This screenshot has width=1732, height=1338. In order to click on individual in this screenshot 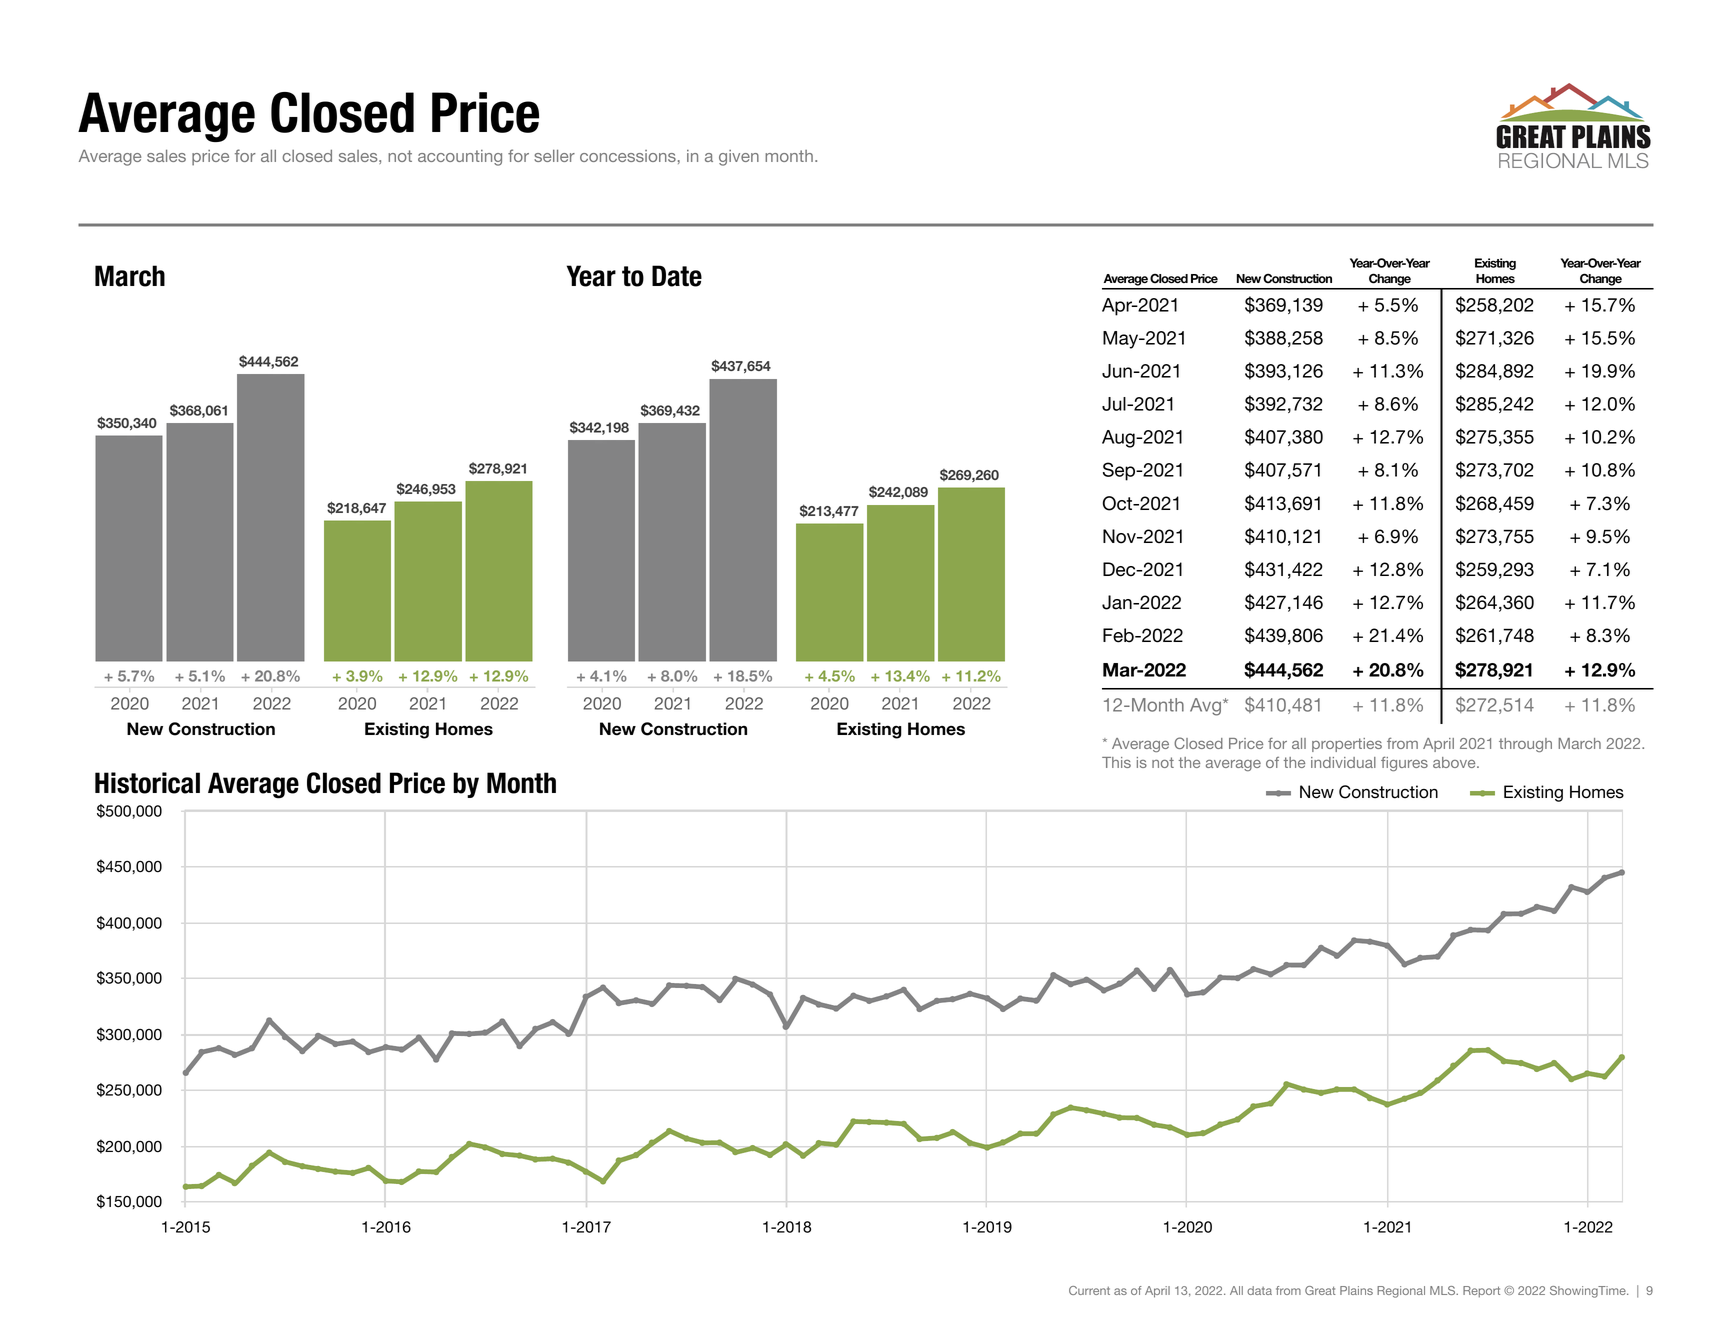, I will do `click(1343, 762)`.
